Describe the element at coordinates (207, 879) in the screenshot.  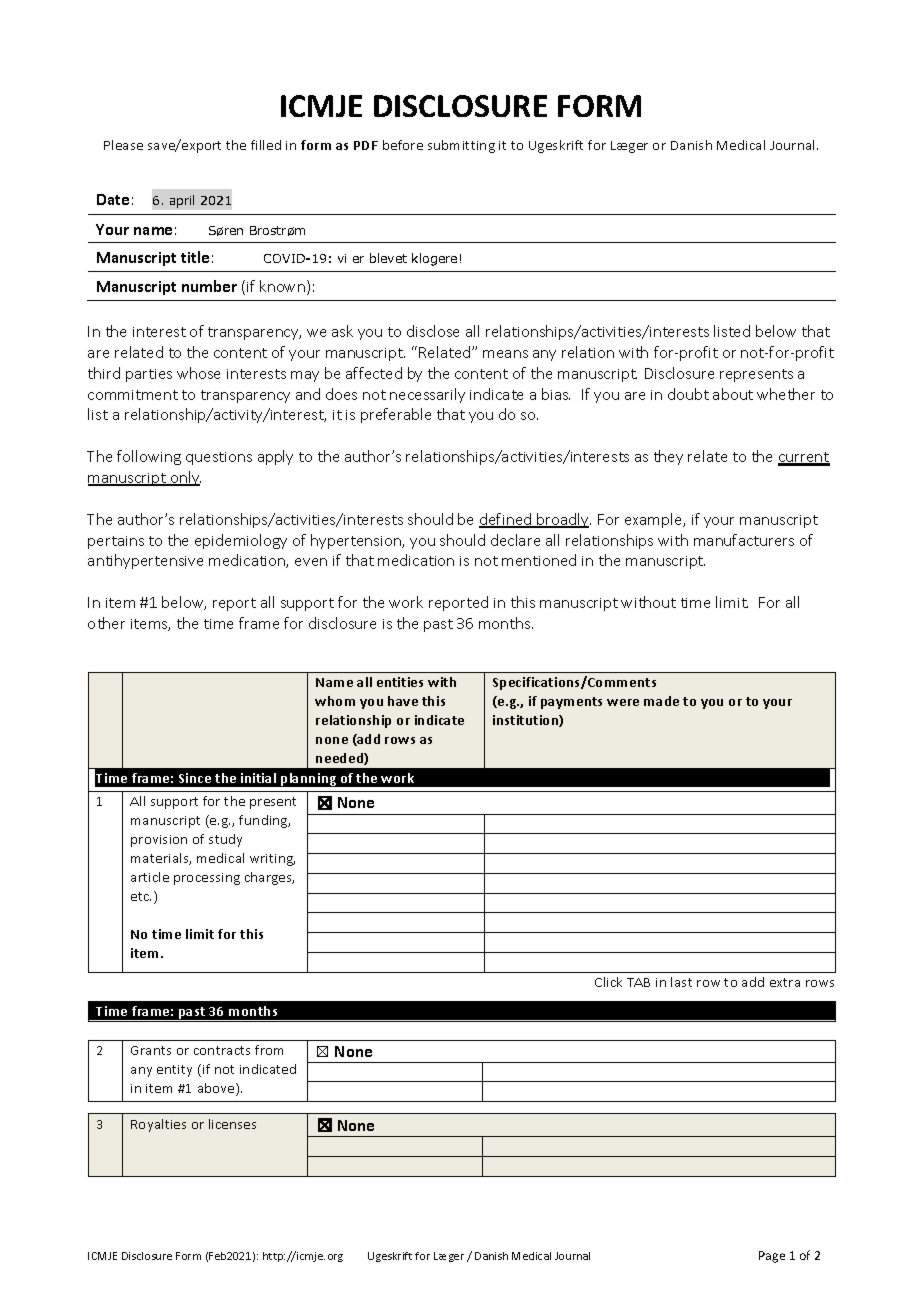
I see `processing` at that location.
